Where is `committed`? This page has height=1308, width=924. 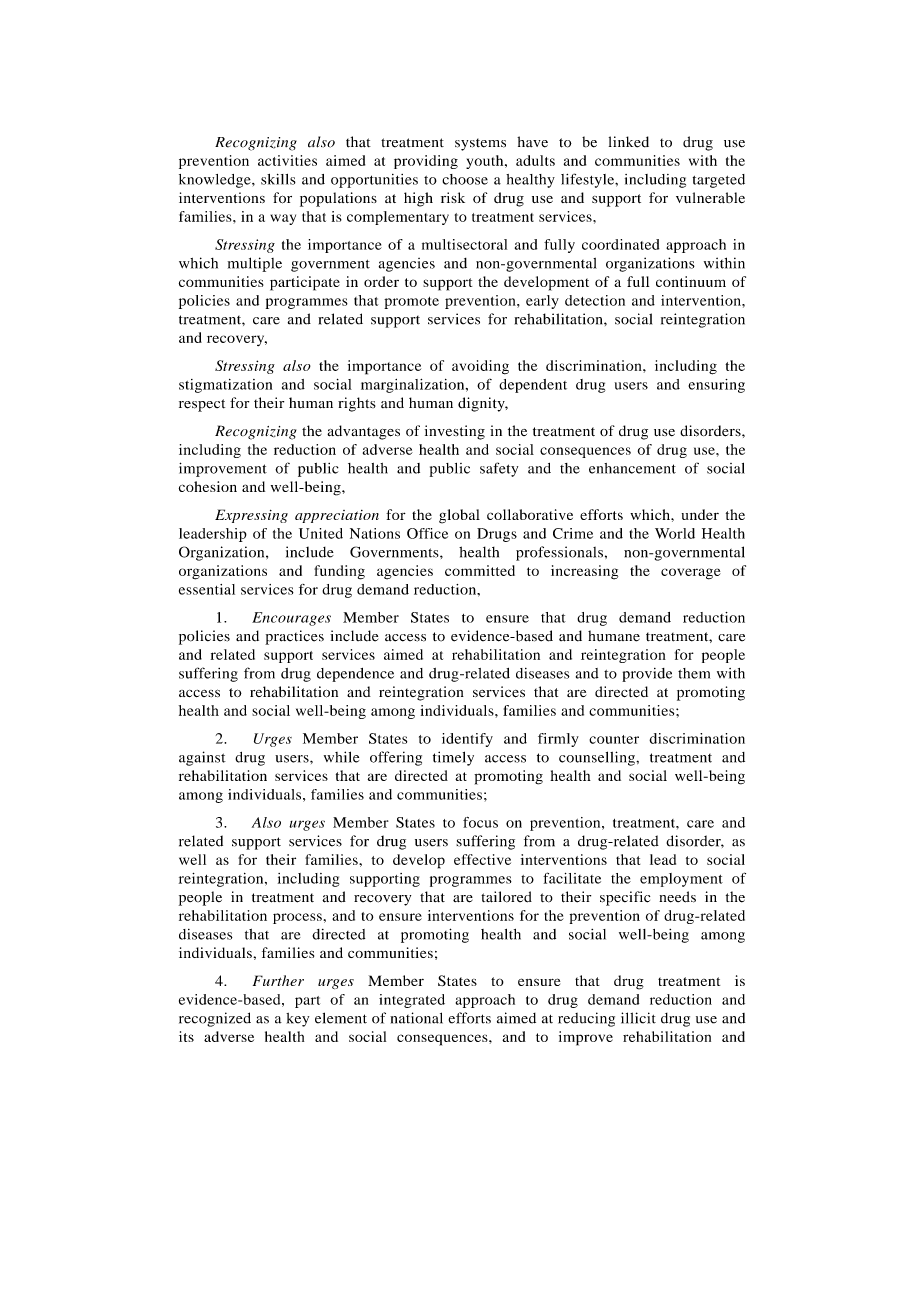 committed is located at coordinates (480, 570).
